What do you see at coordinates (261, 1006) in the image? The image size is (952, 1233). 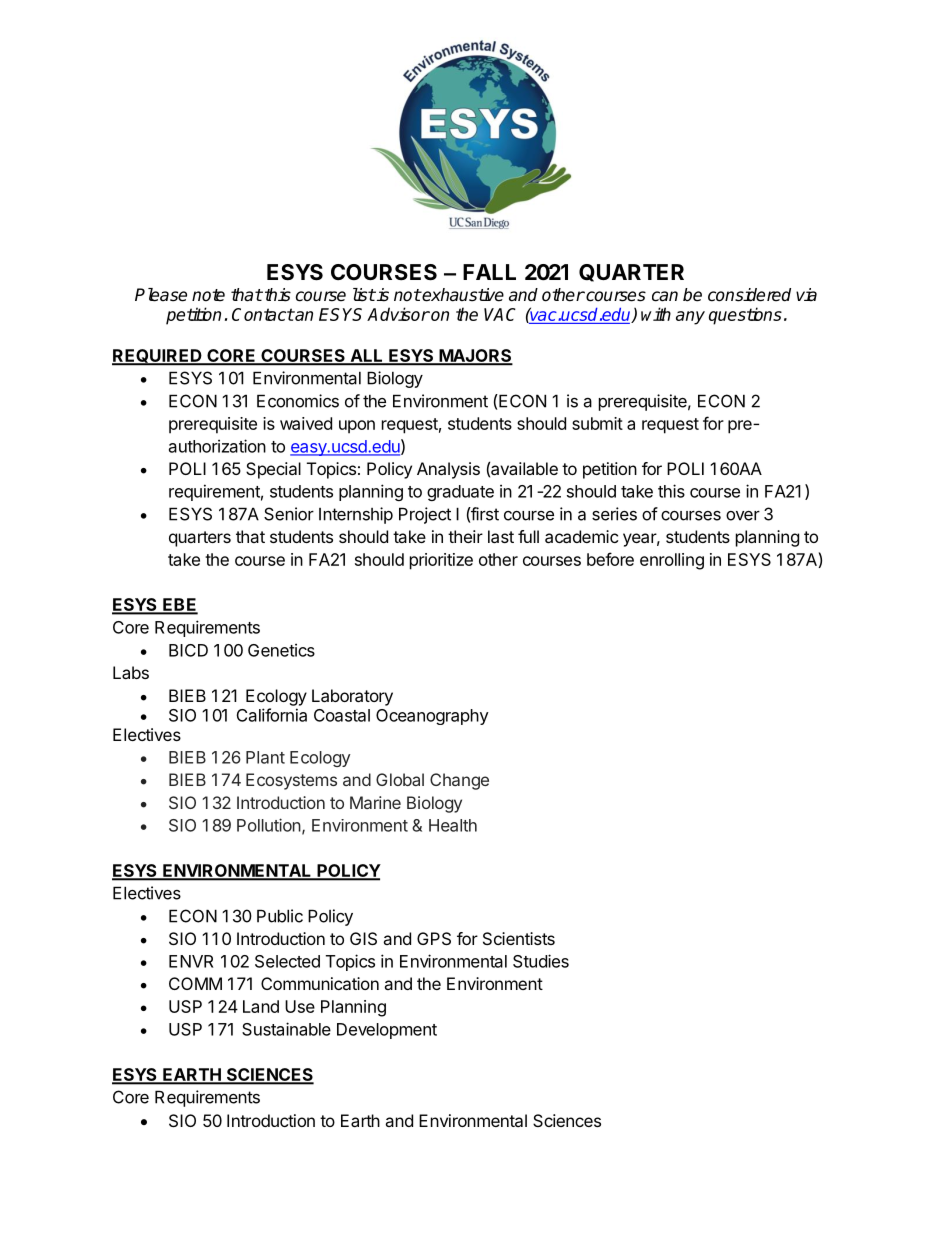 I see `Land` at bounding box center [261, 1006].
